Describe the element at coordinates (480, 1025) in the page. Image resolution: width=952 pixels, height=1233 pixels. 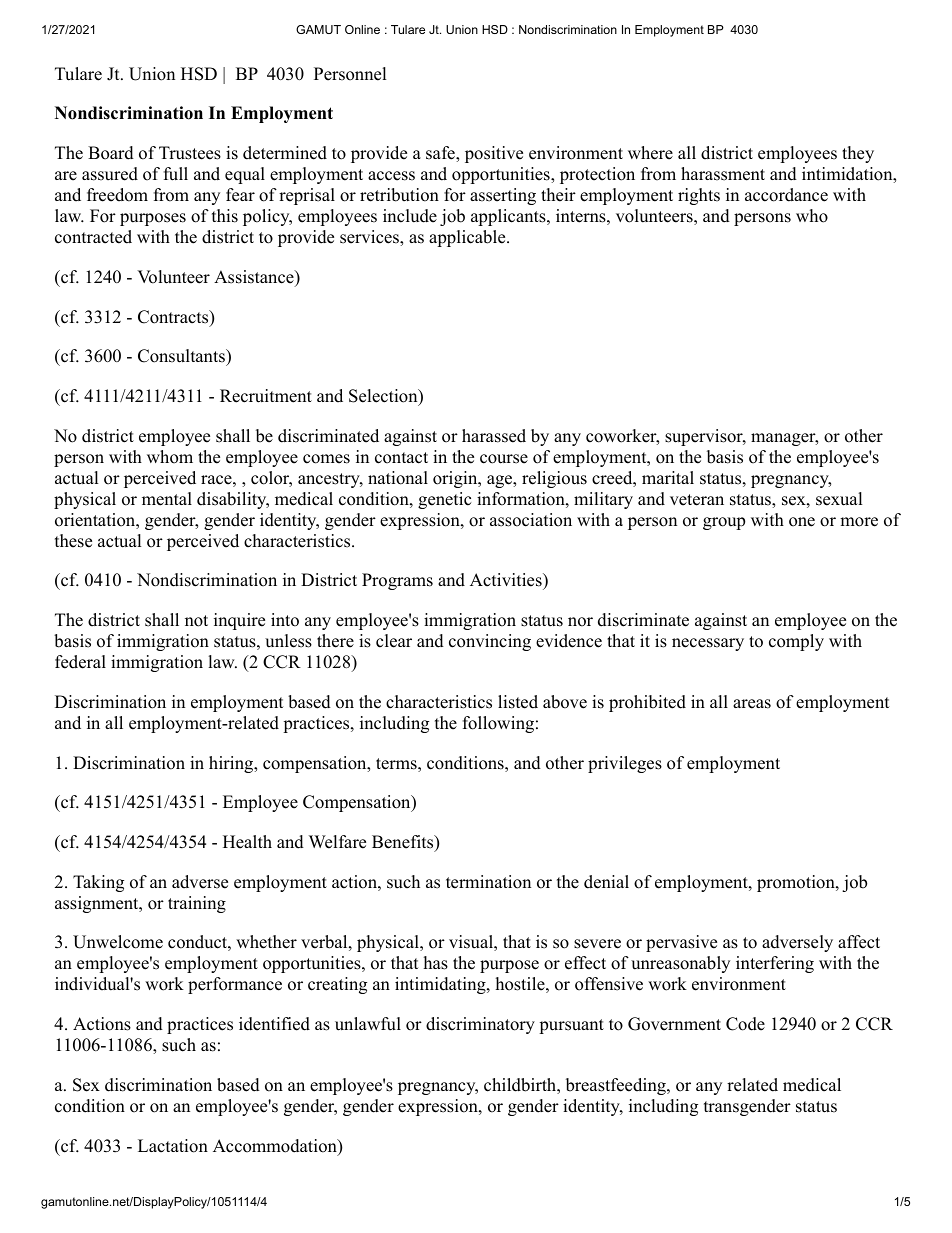
I see `discriminatory` at that location.
